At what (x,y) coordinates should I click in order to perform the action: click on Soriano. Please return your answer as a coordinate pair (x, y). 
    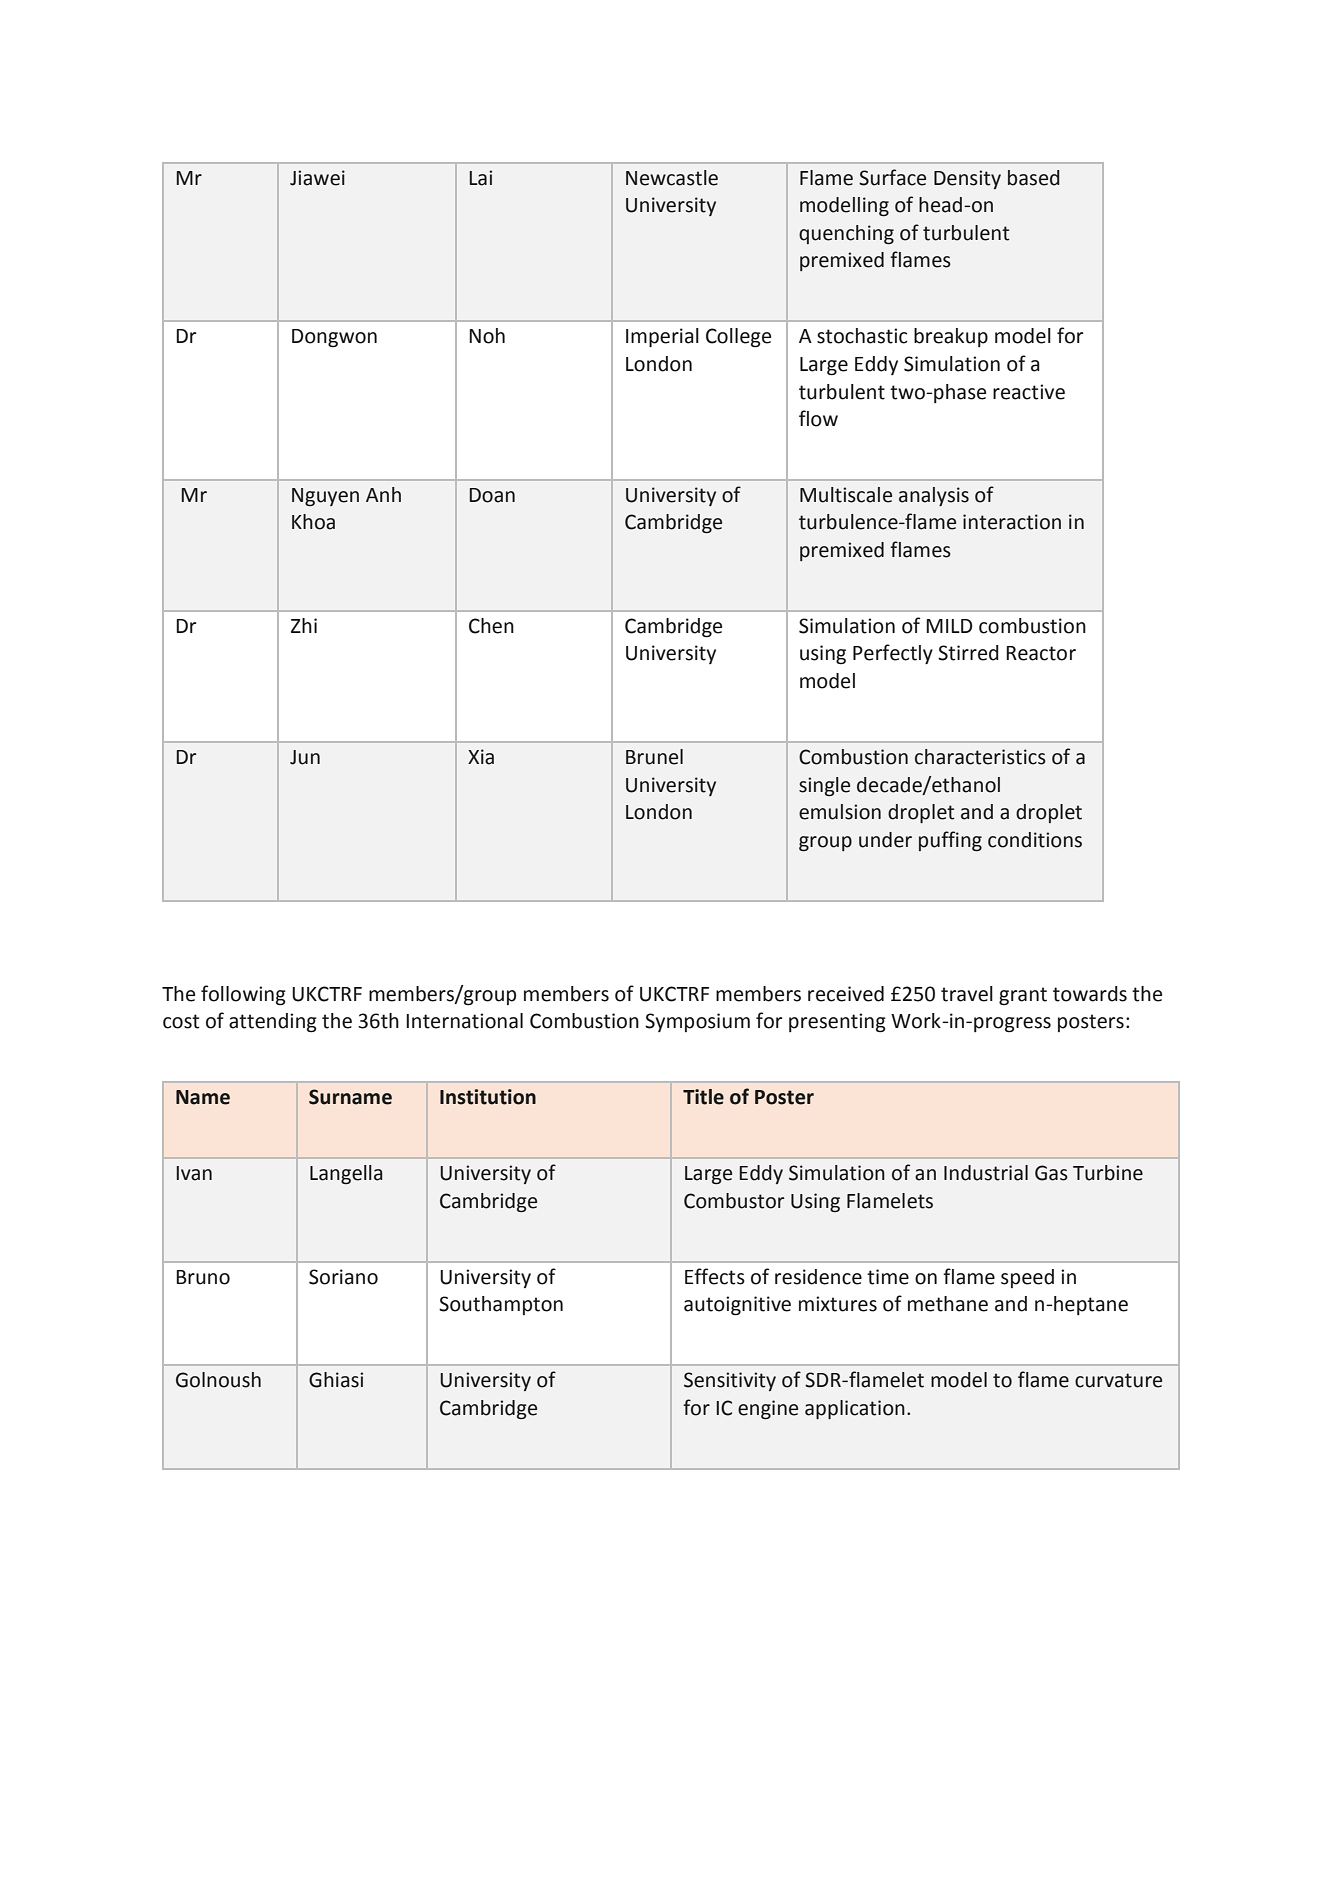
    Looking at the image, I should click on (343, 1277).
